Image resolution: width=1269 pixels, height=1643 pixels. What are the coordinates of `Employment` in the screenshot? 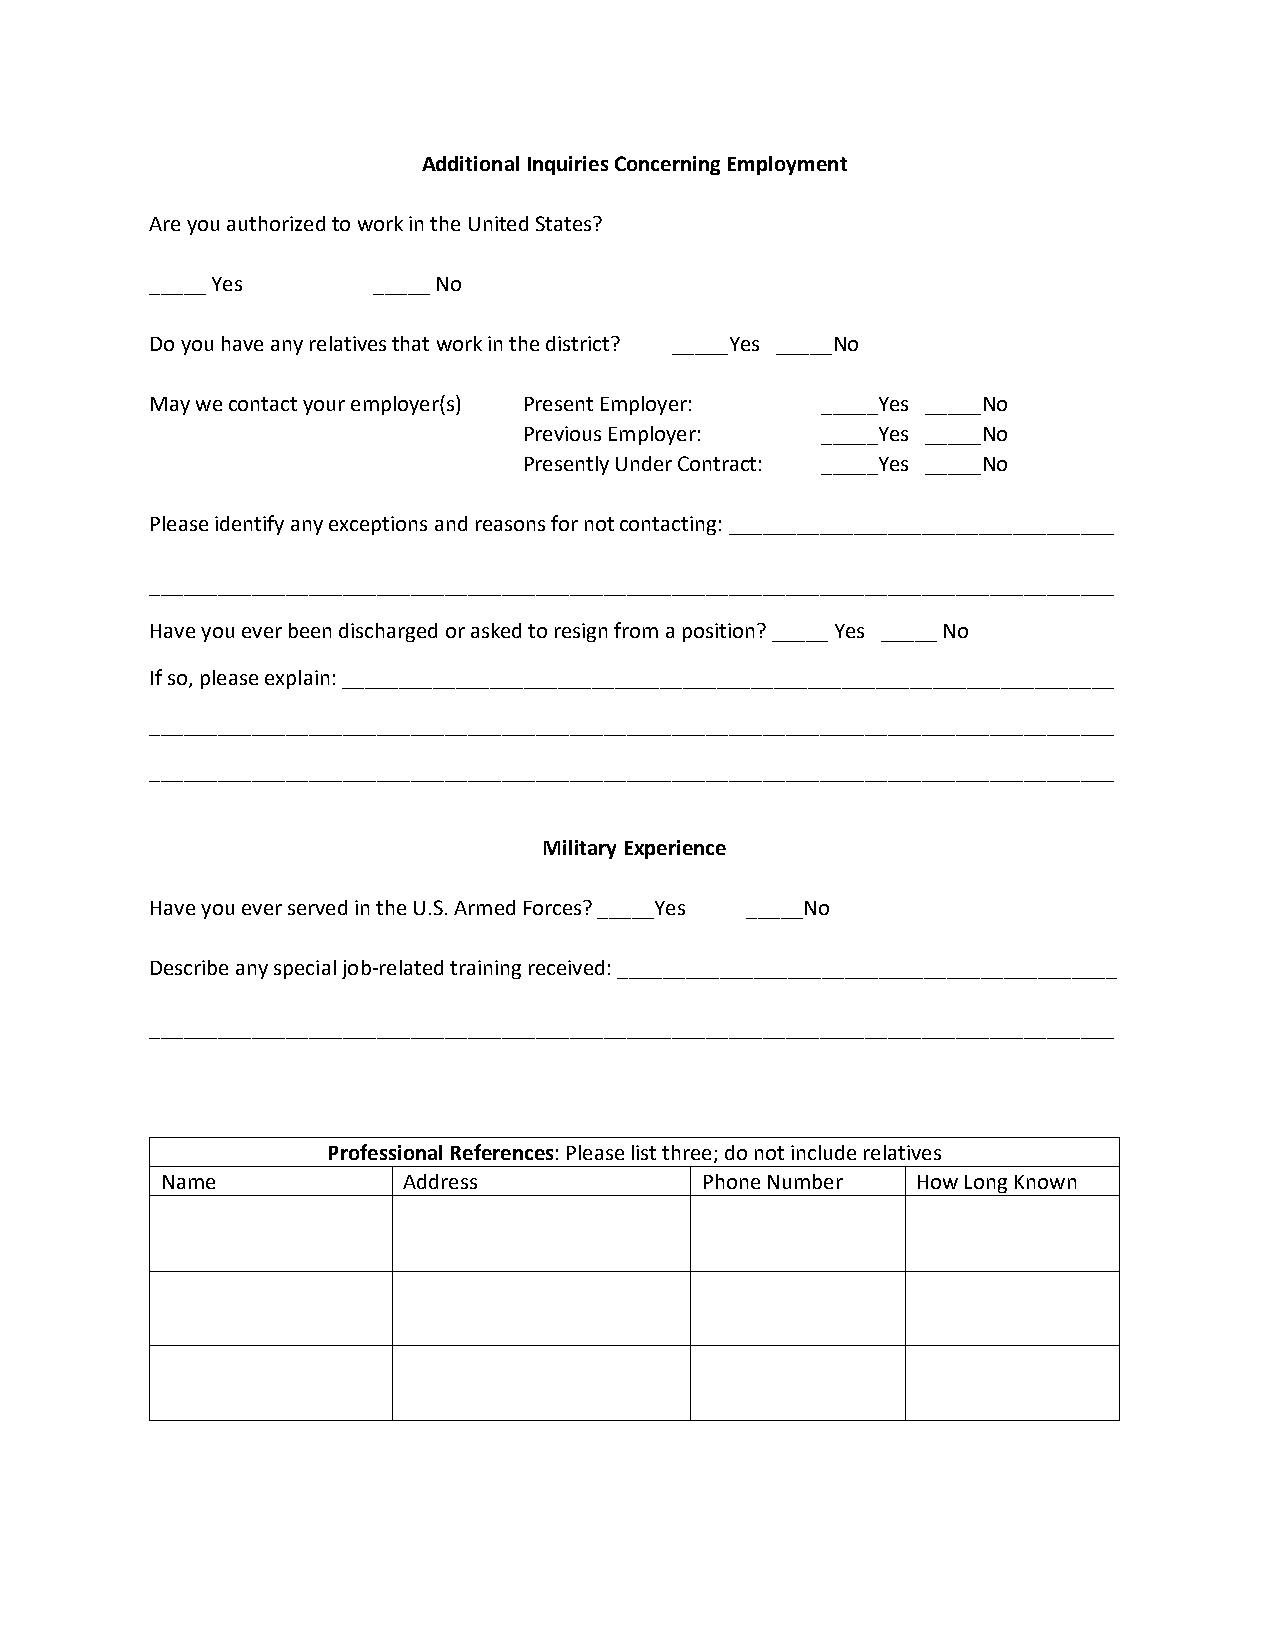 It's located at (787, 165).
